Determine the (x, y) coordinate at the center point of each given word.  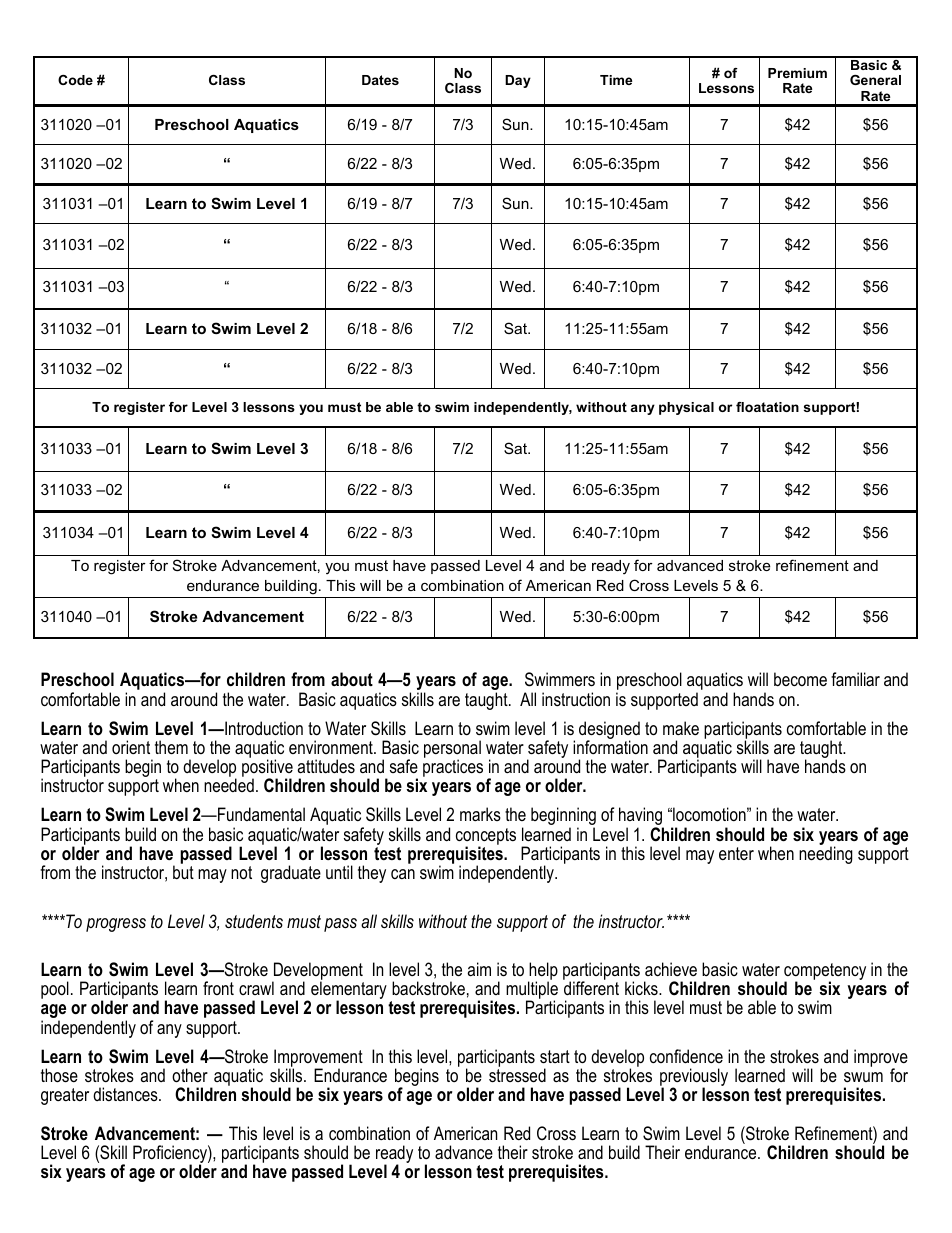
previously (694, 1078)
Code (75, 80)
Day (518, 81)
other (190, 1075)
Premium (797, 73)
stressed (517, 1075)
